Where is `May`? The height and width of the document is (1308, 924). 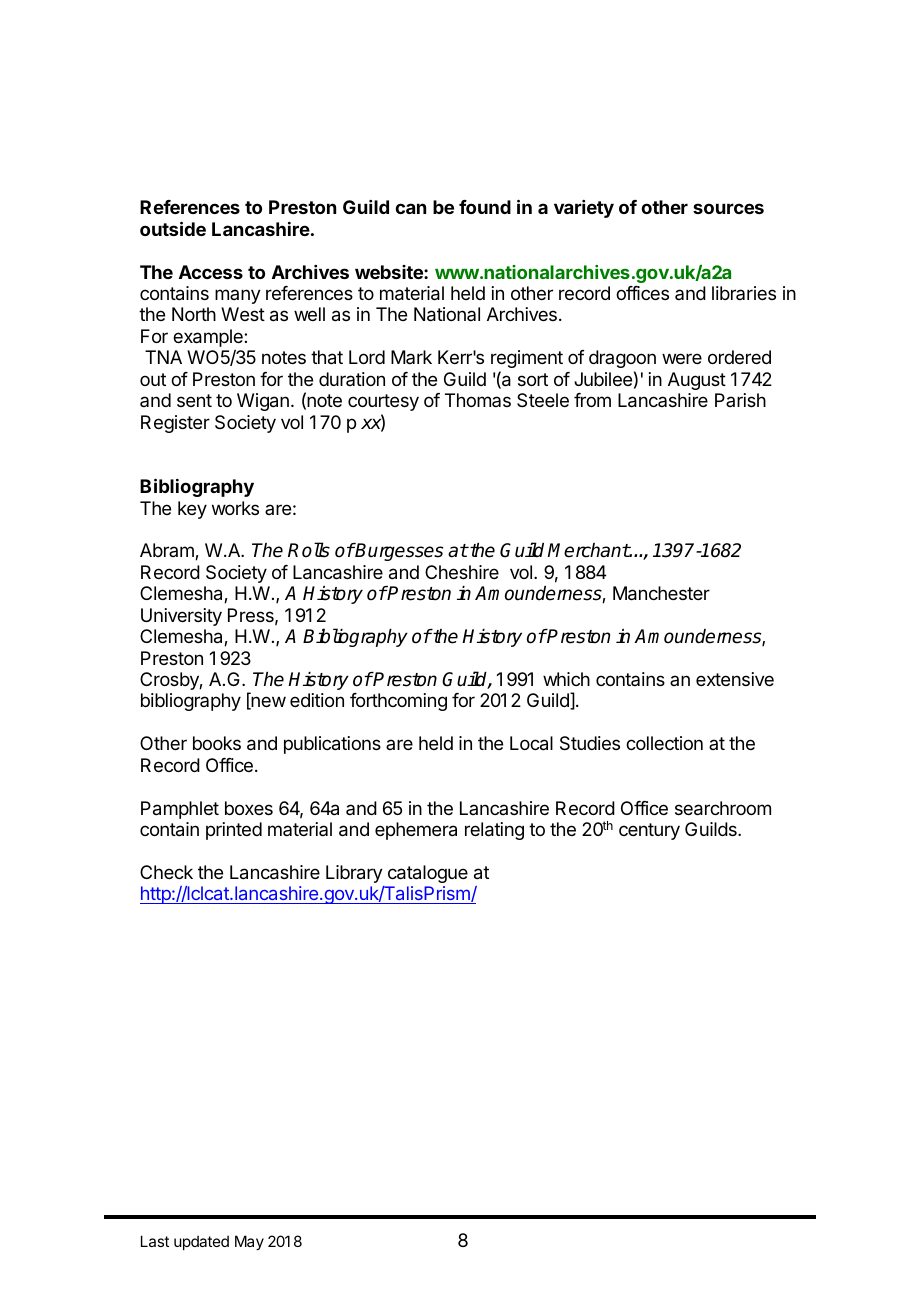
May is located at coordinates (249, 1242).
